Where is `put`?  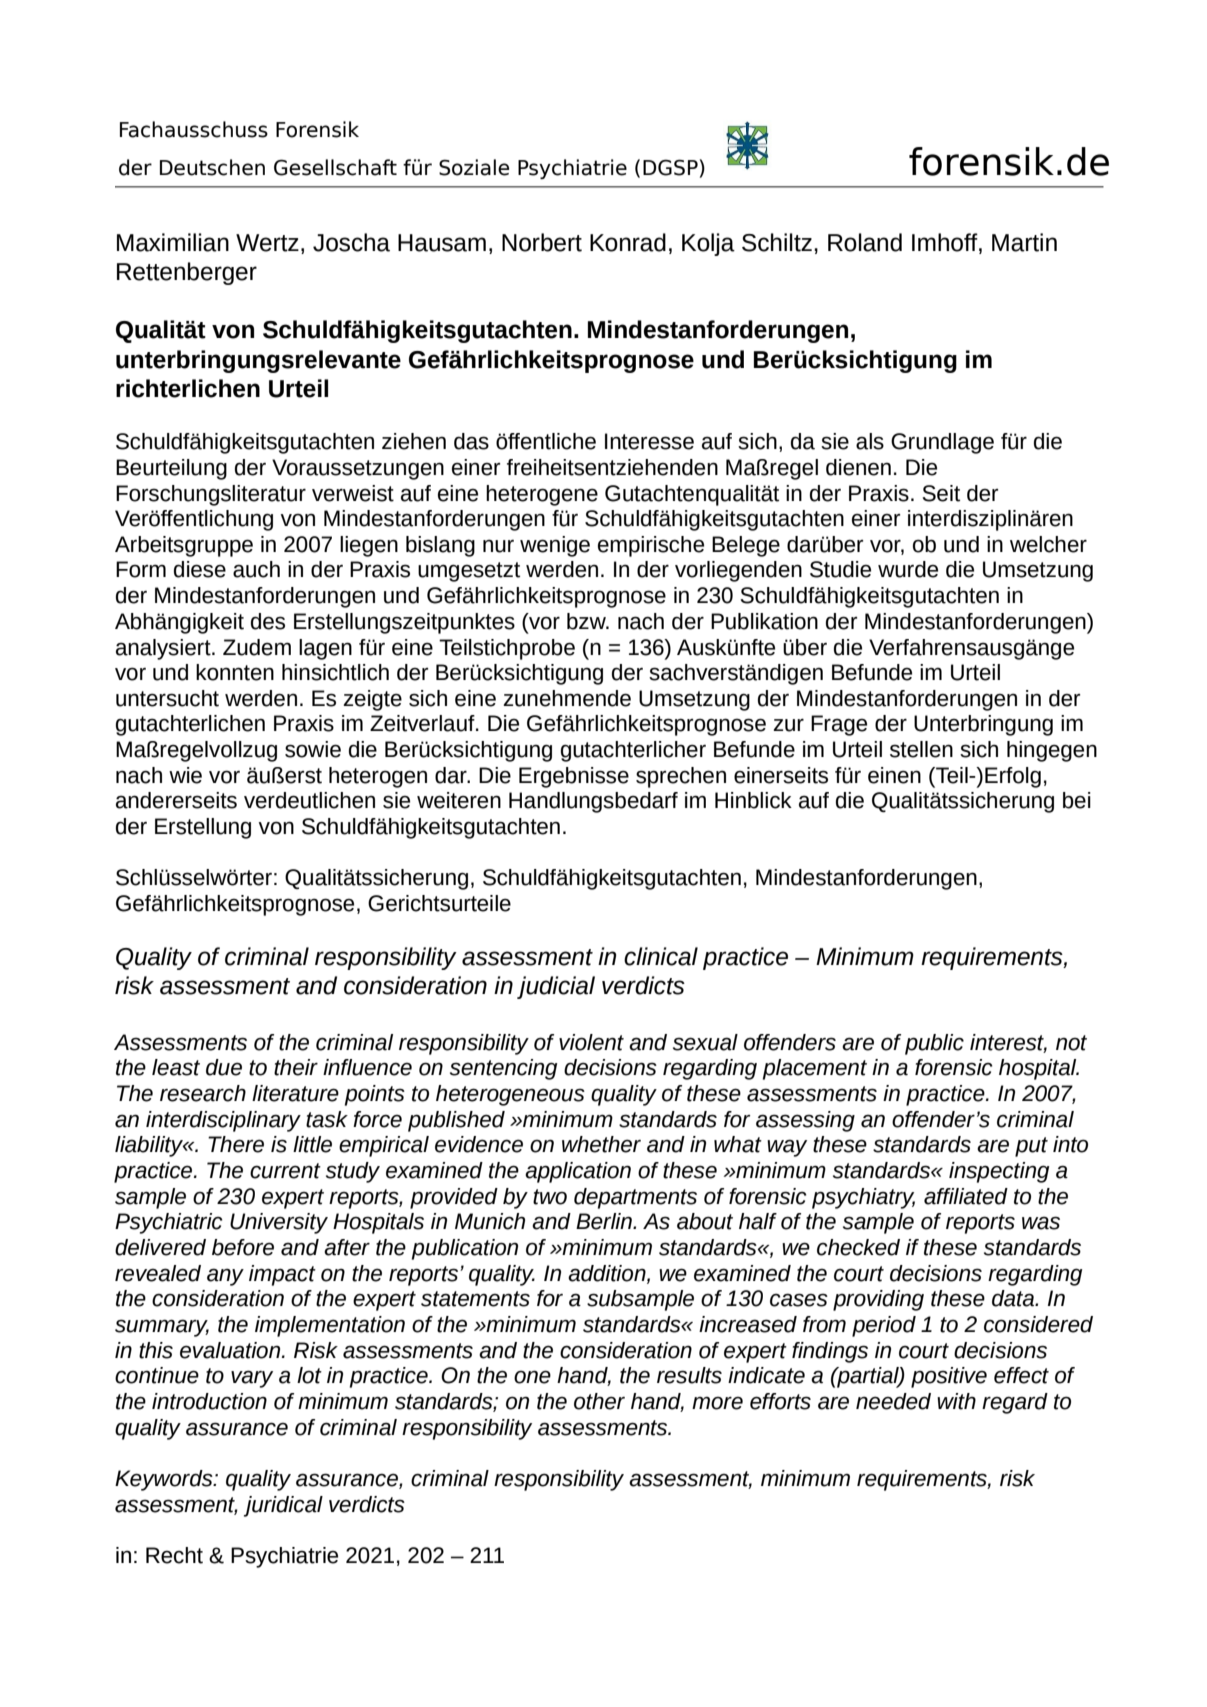 put is located at coordinates (1031, 1147).
